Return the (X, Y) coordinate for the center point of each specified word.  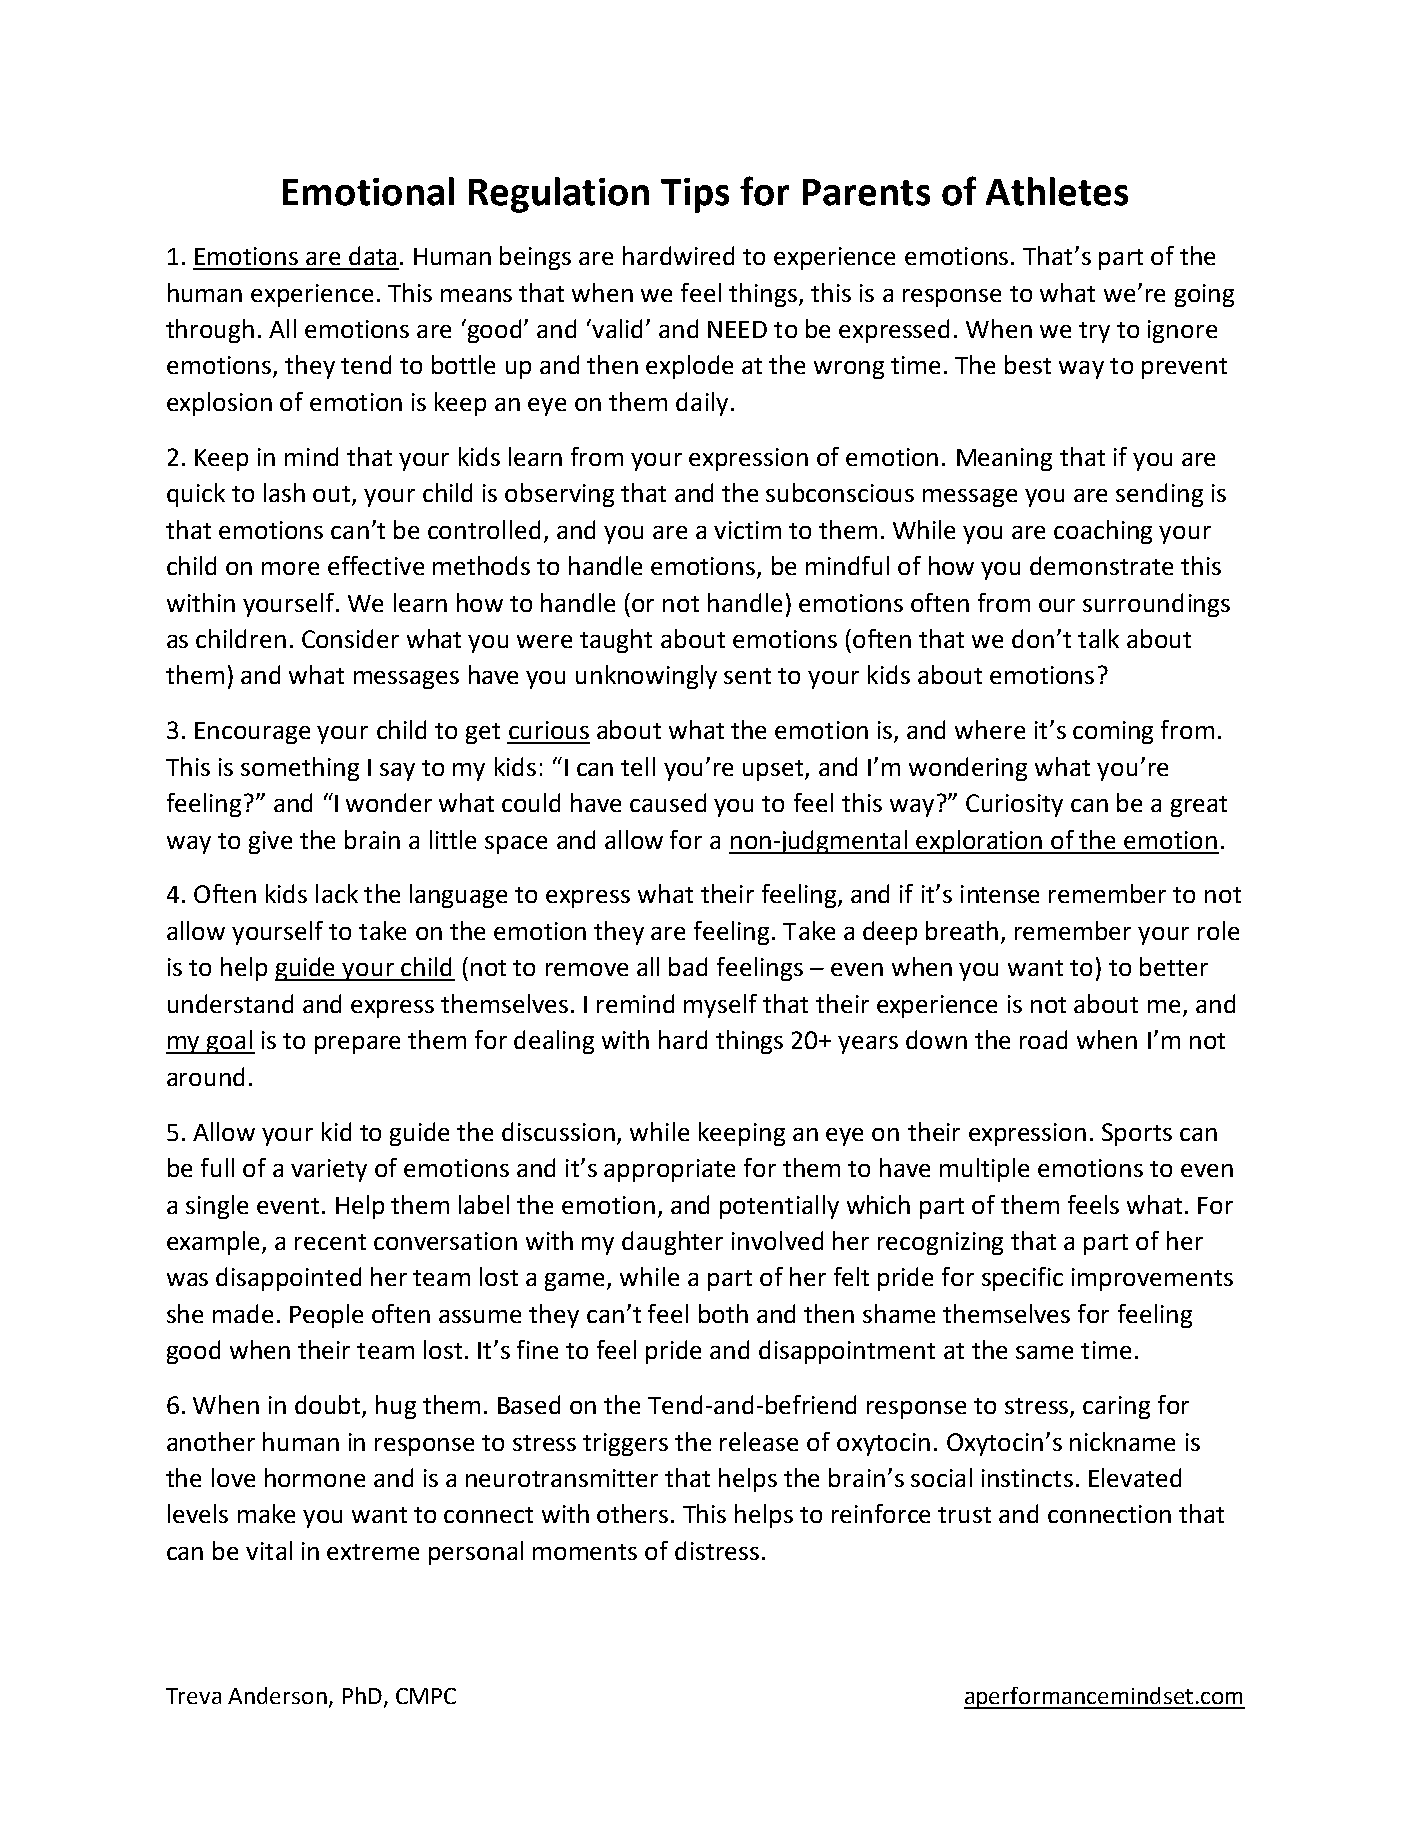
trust (964, 1515)
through (210, 331)
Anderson (277, 1695)
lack (337, 893)
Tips (695, 195)
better (1174, 966)
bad (688, 966)
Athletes (1057, 191)
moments (585, 1552)
